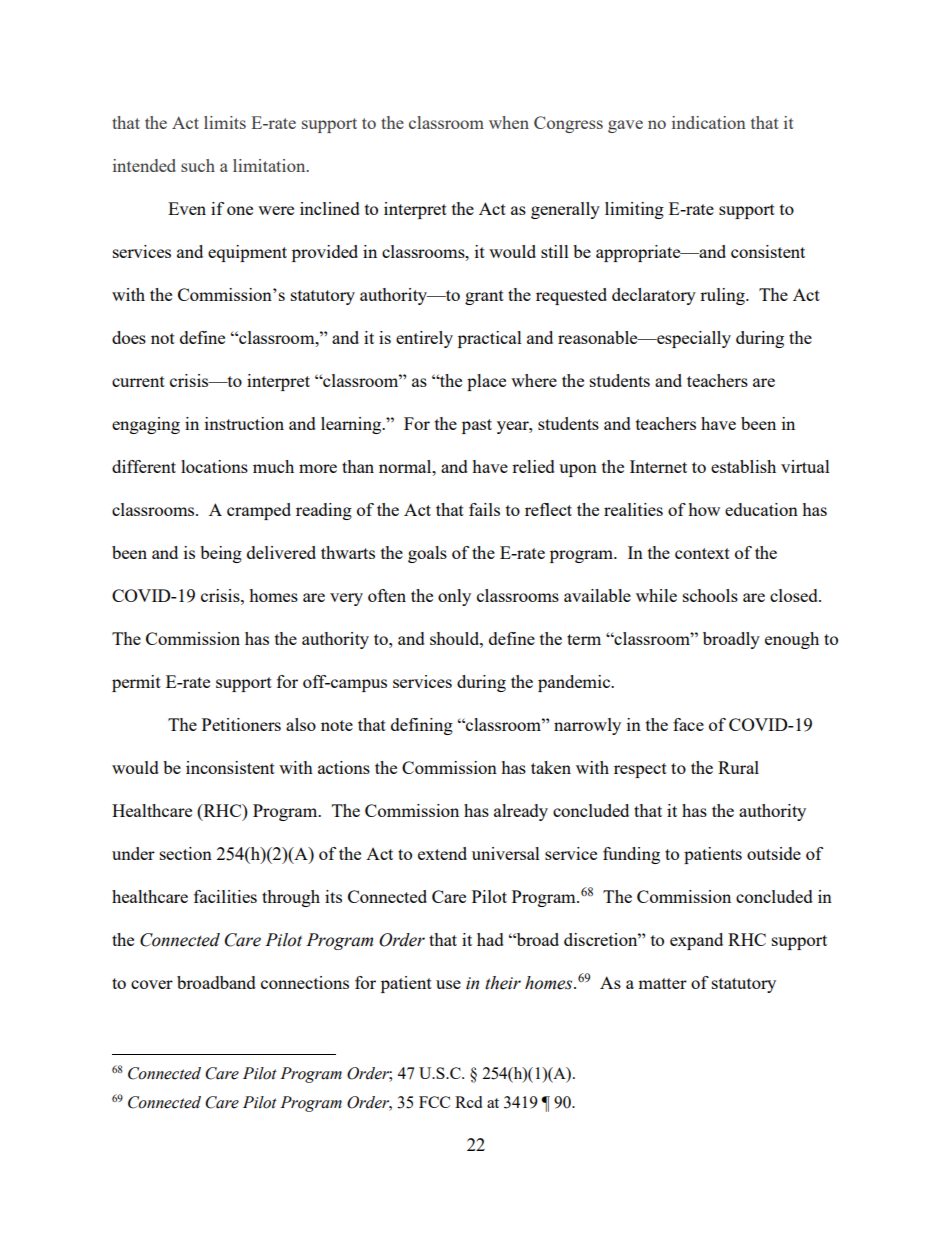  I want to click on when, so click(509, 122).
